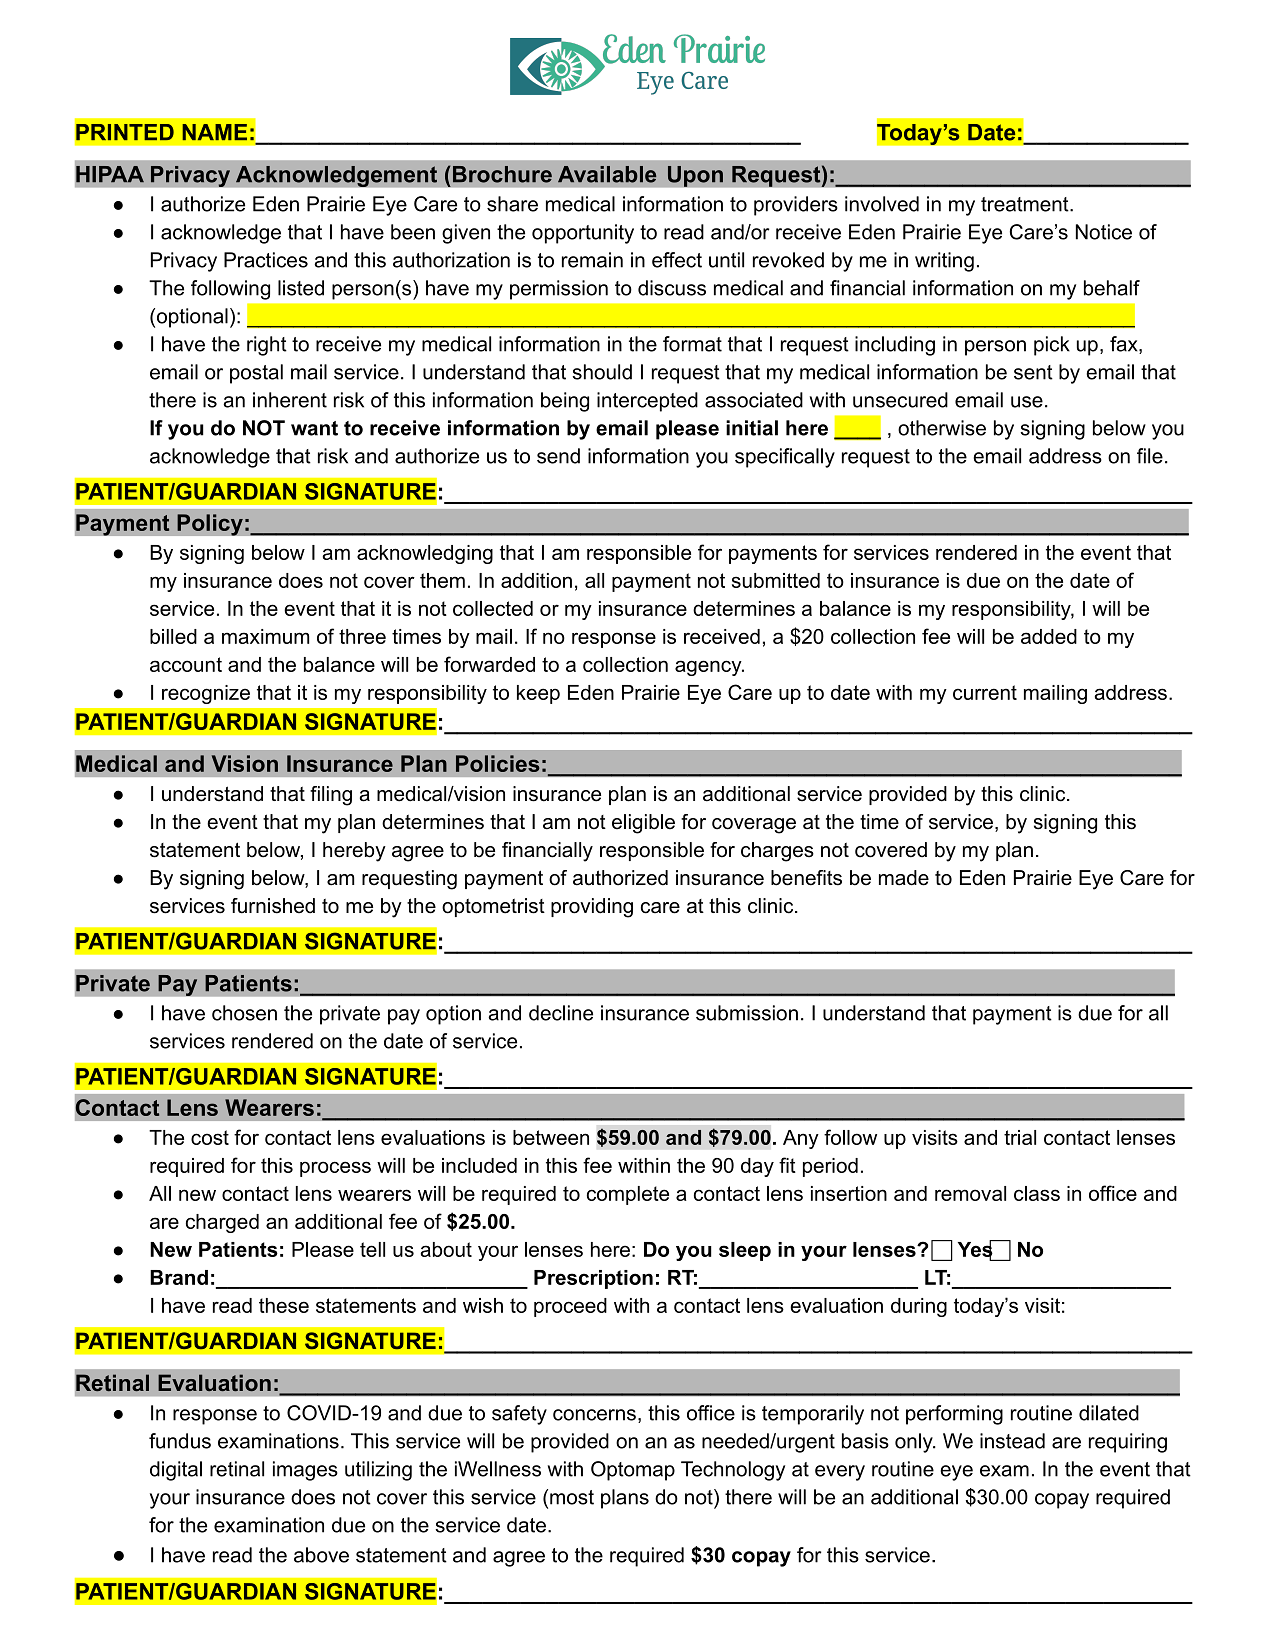 The image size is (1269, 1643). Describe the element at coordinates (561, 1013) in the document. I see `decline` at that location.
